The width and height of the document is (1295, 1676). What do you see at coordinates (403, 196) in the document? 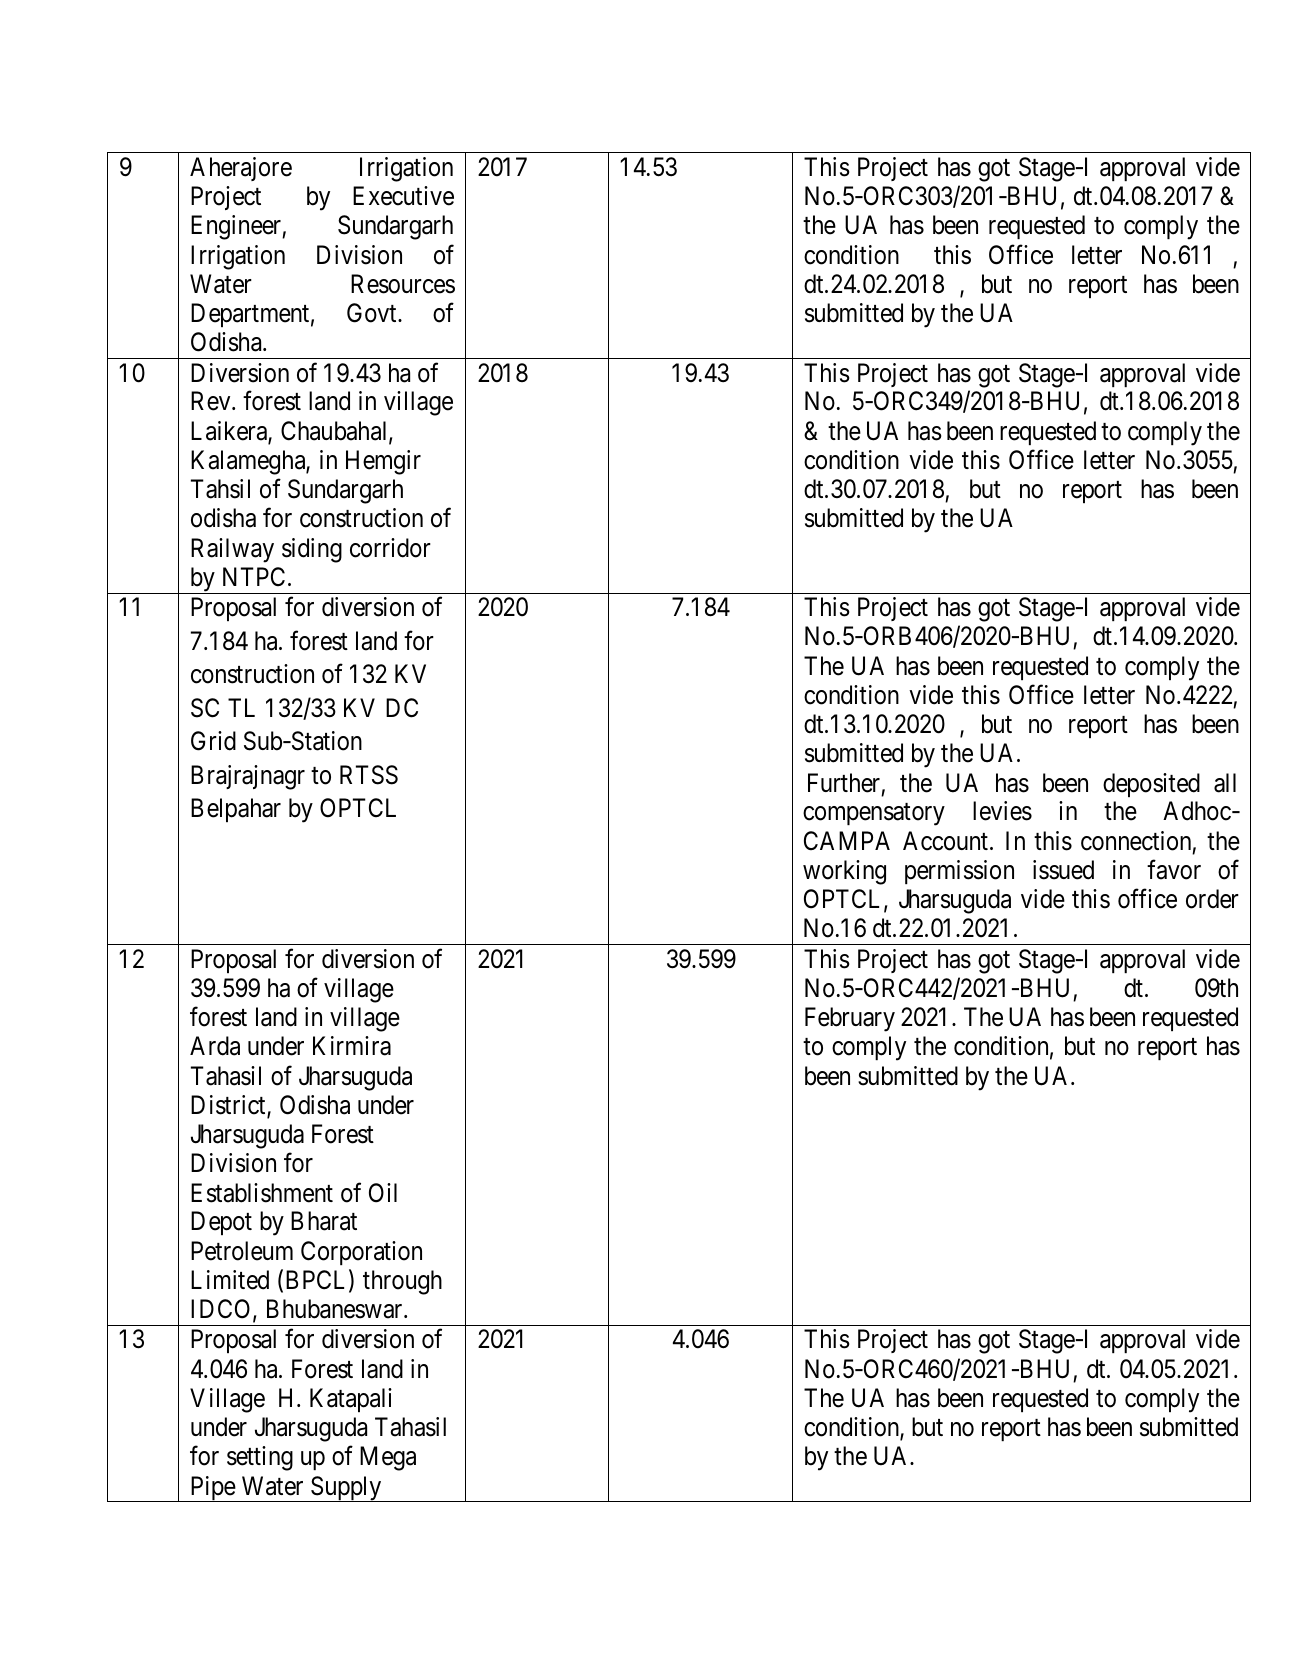
I see `Executive` at bounding box center [403, 196].
